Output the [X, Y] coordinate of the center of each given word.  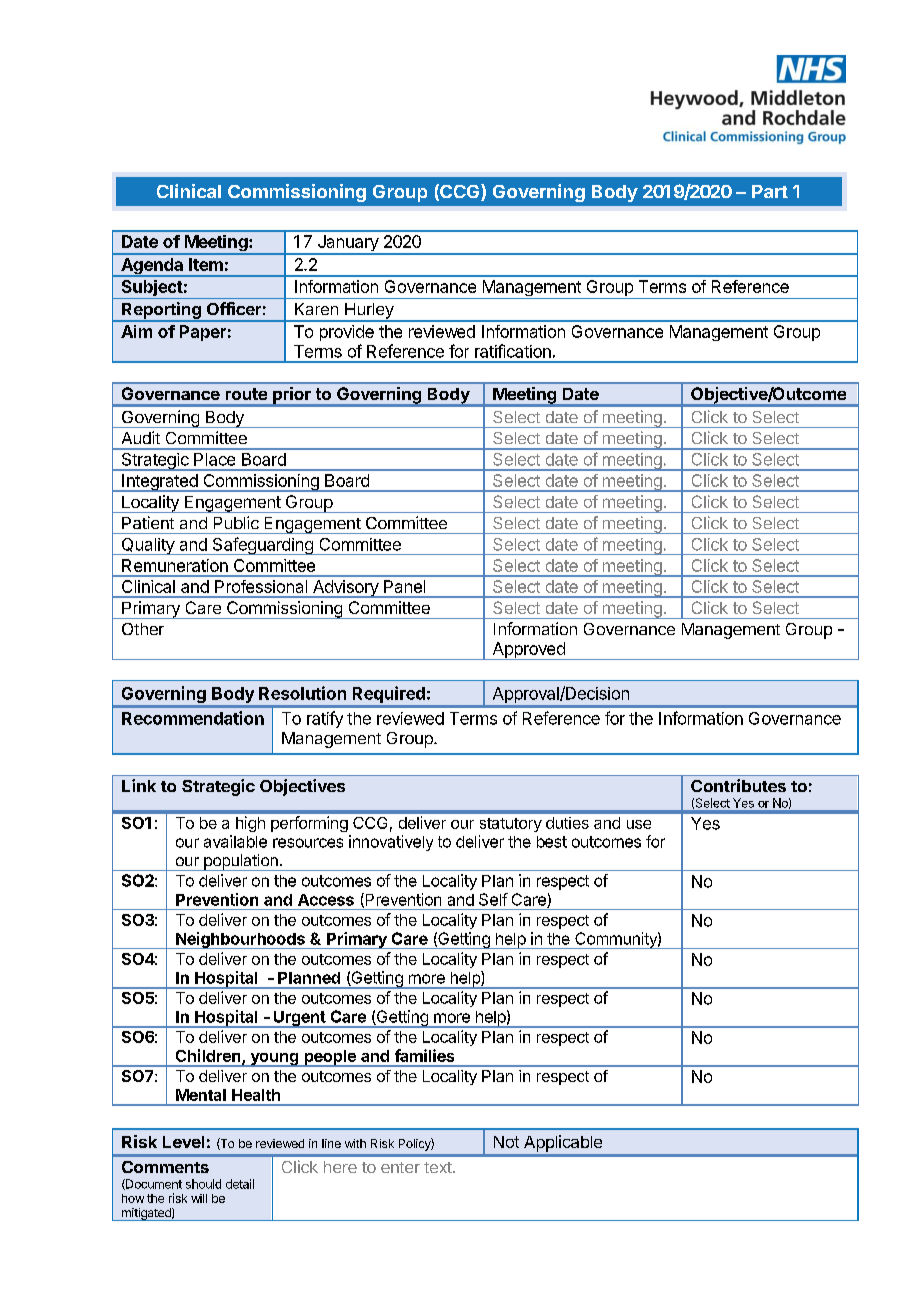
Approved [528, 651]
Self [493, 899]
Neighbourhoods [240, 940]
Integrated [160, 483]
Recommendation [193, 718]
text [439, 1167]
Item [206, 264]
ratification [513, 351]
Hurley [369, 312]
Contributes [738, 785]
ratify [325, 719]
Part [770, 191]
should [203, 1184]
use [639, 824]
